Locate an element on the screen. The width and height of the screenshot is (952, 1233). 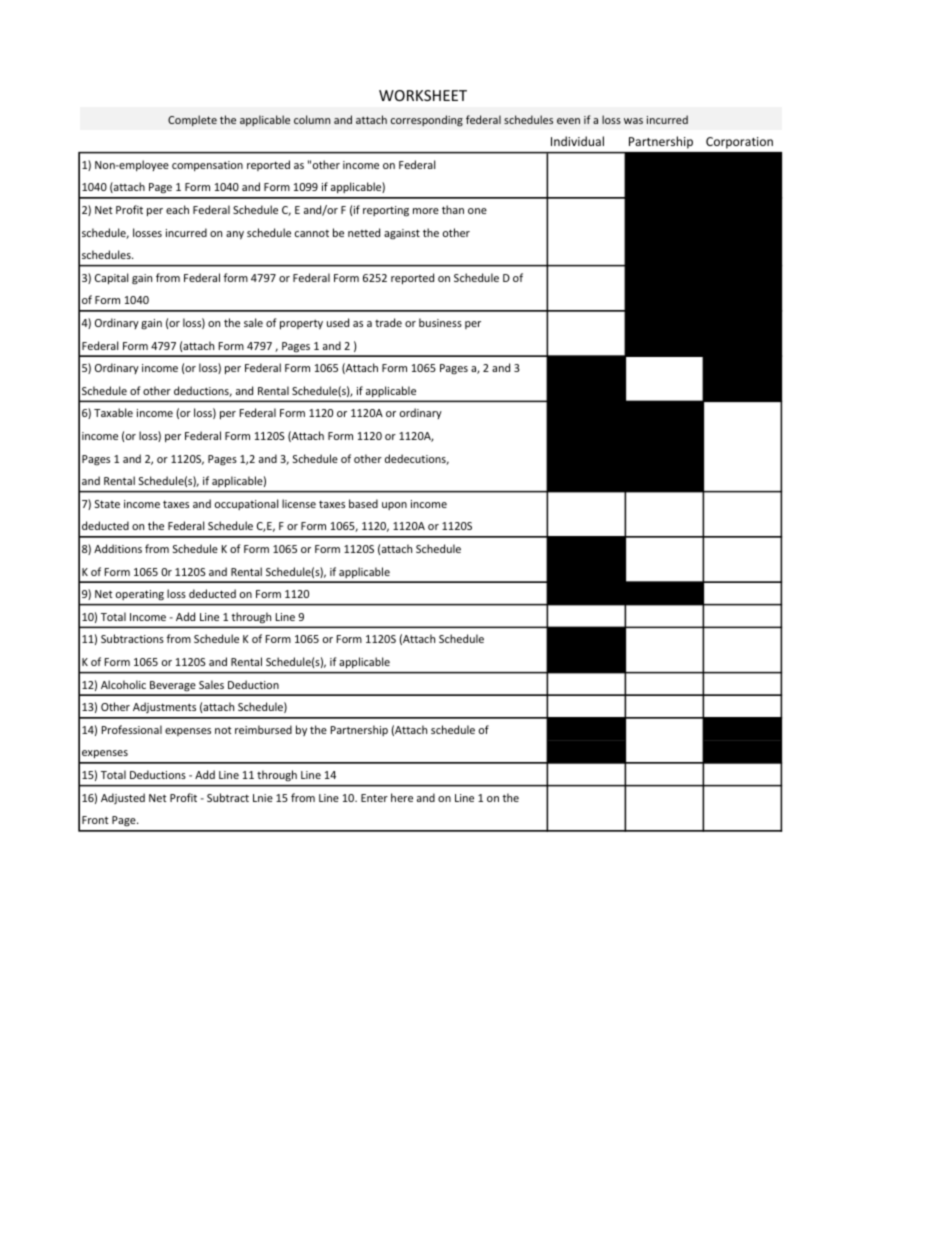
Adjusted is located at coordinates (123, 798).
